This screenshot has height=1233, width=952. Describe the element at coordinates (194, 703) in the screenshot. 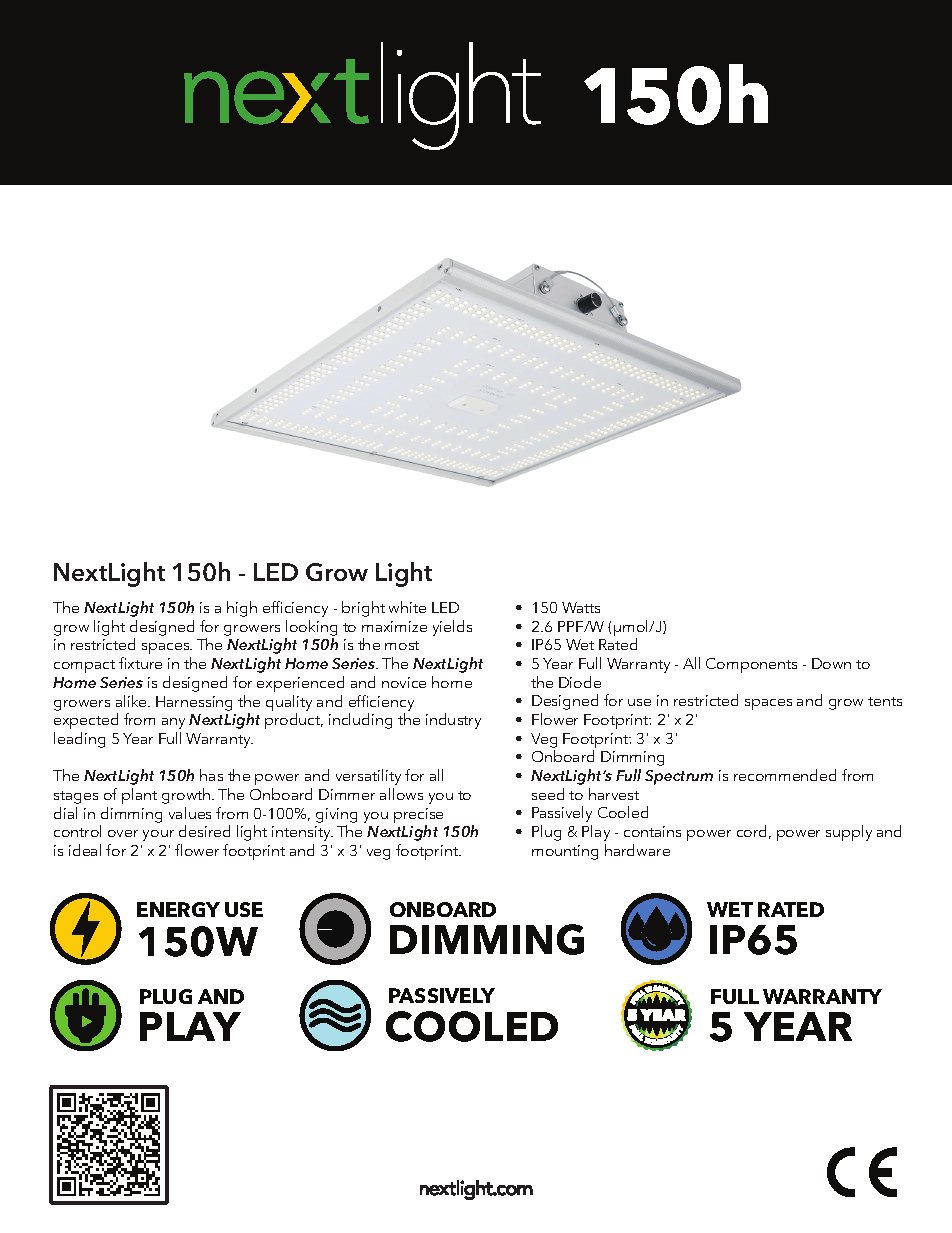

I see `Harnessing` at that location.
